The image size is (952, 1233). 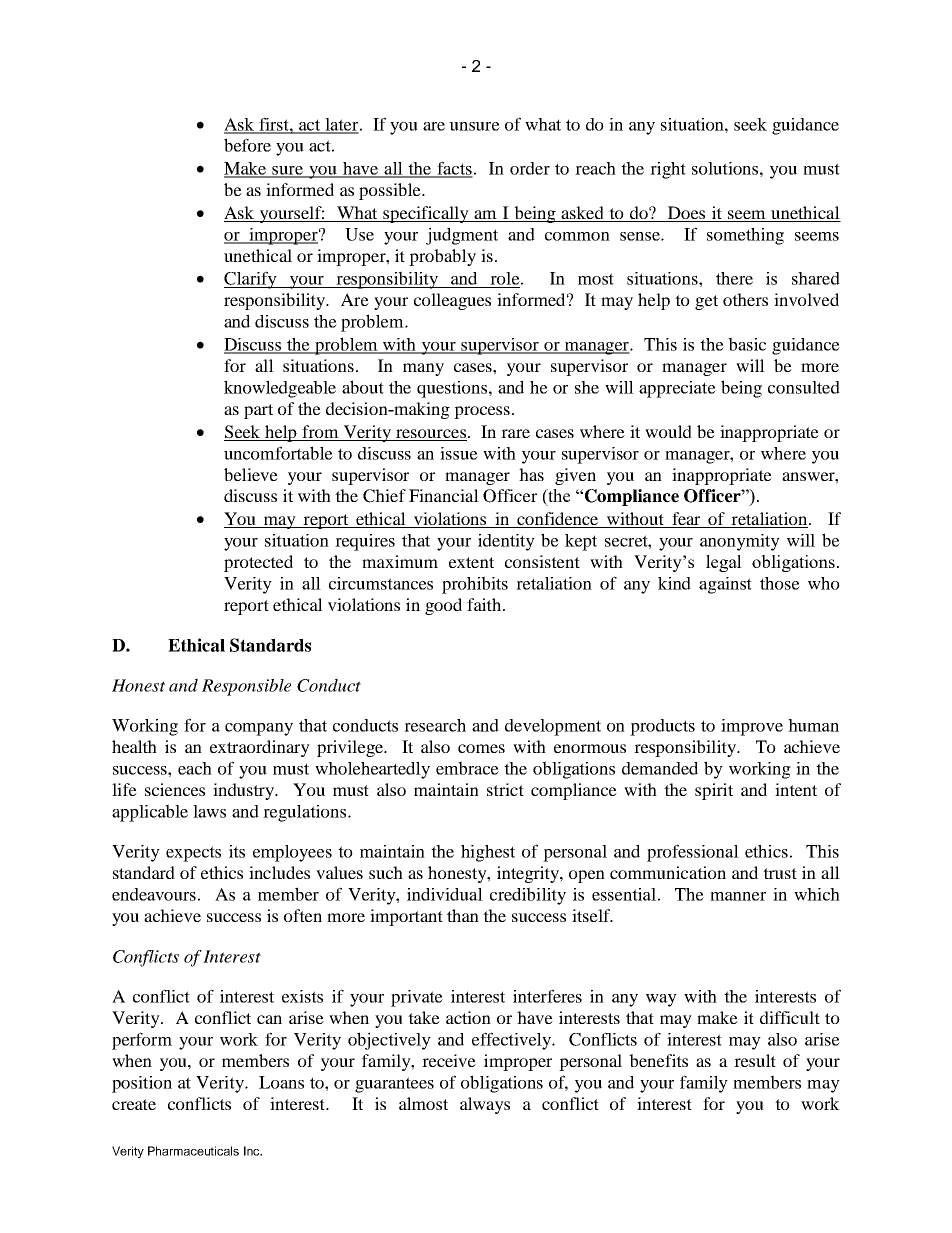 I want to click on result, so click(x=755, y=1060).
